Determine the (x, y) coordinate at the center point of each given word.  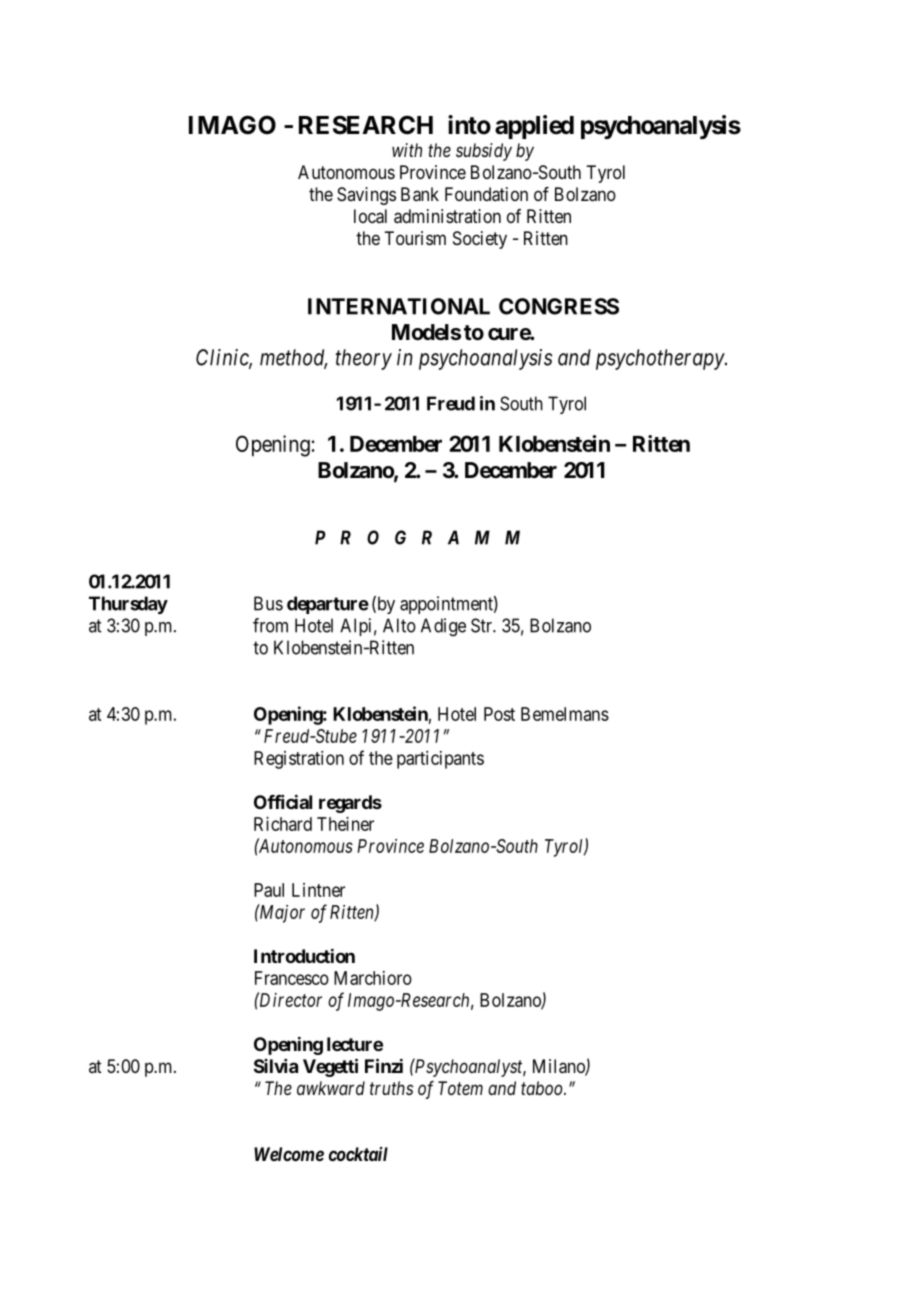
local (370, 216)
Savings (366, 196)
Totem (460, 1088)
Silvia (276, 1066)
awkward (331, 1088)
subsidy (484, 152)
